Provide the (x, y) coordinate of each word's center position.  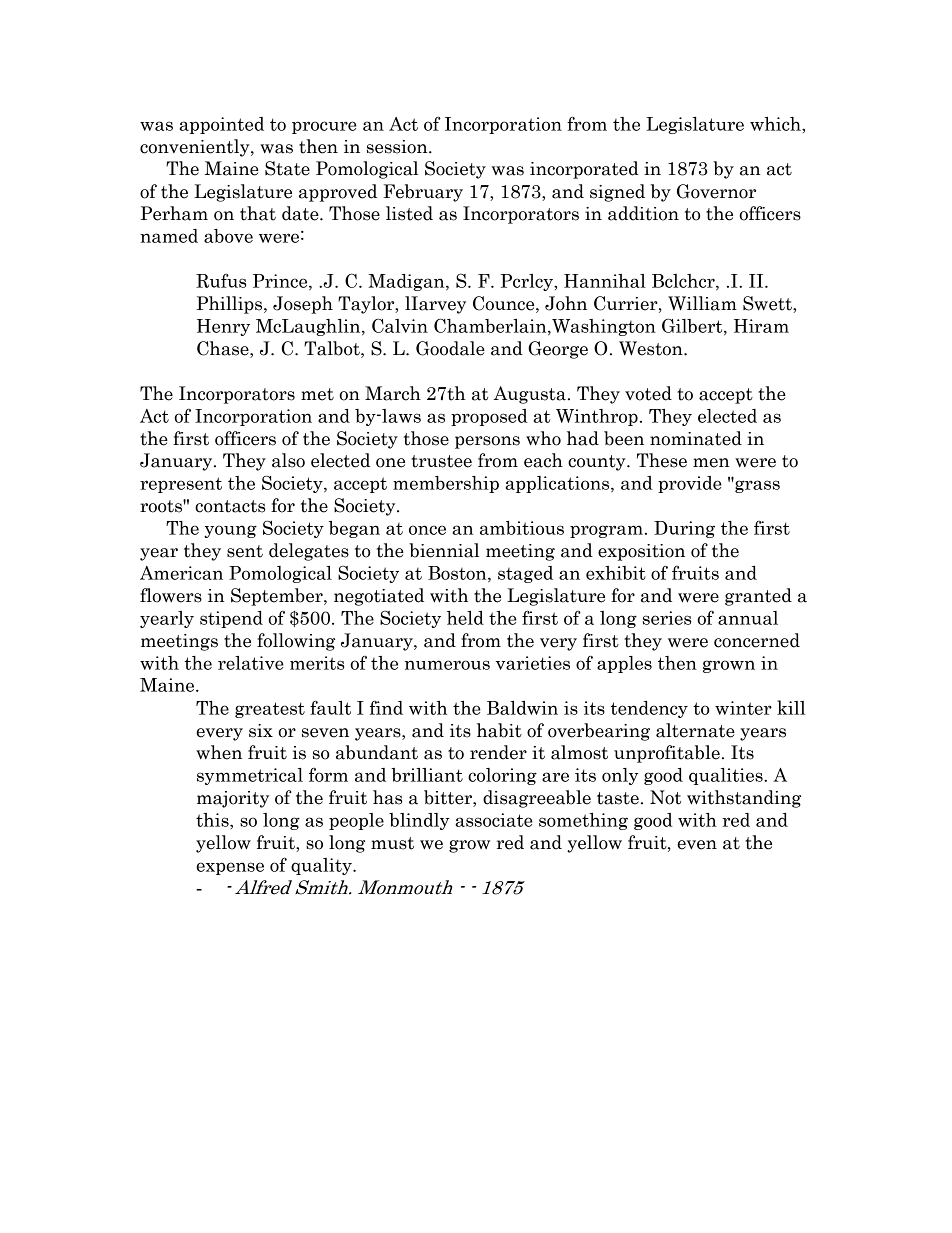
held (465, 618)
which (776, 124)
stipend (231, 619)
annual (748, 618)
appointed (221, 125)
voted (648, 393)
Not (665, 797)
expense (230, 868)
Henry (223, 327)
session (398, 147)
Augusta (530, 395)
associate (494, 820)
